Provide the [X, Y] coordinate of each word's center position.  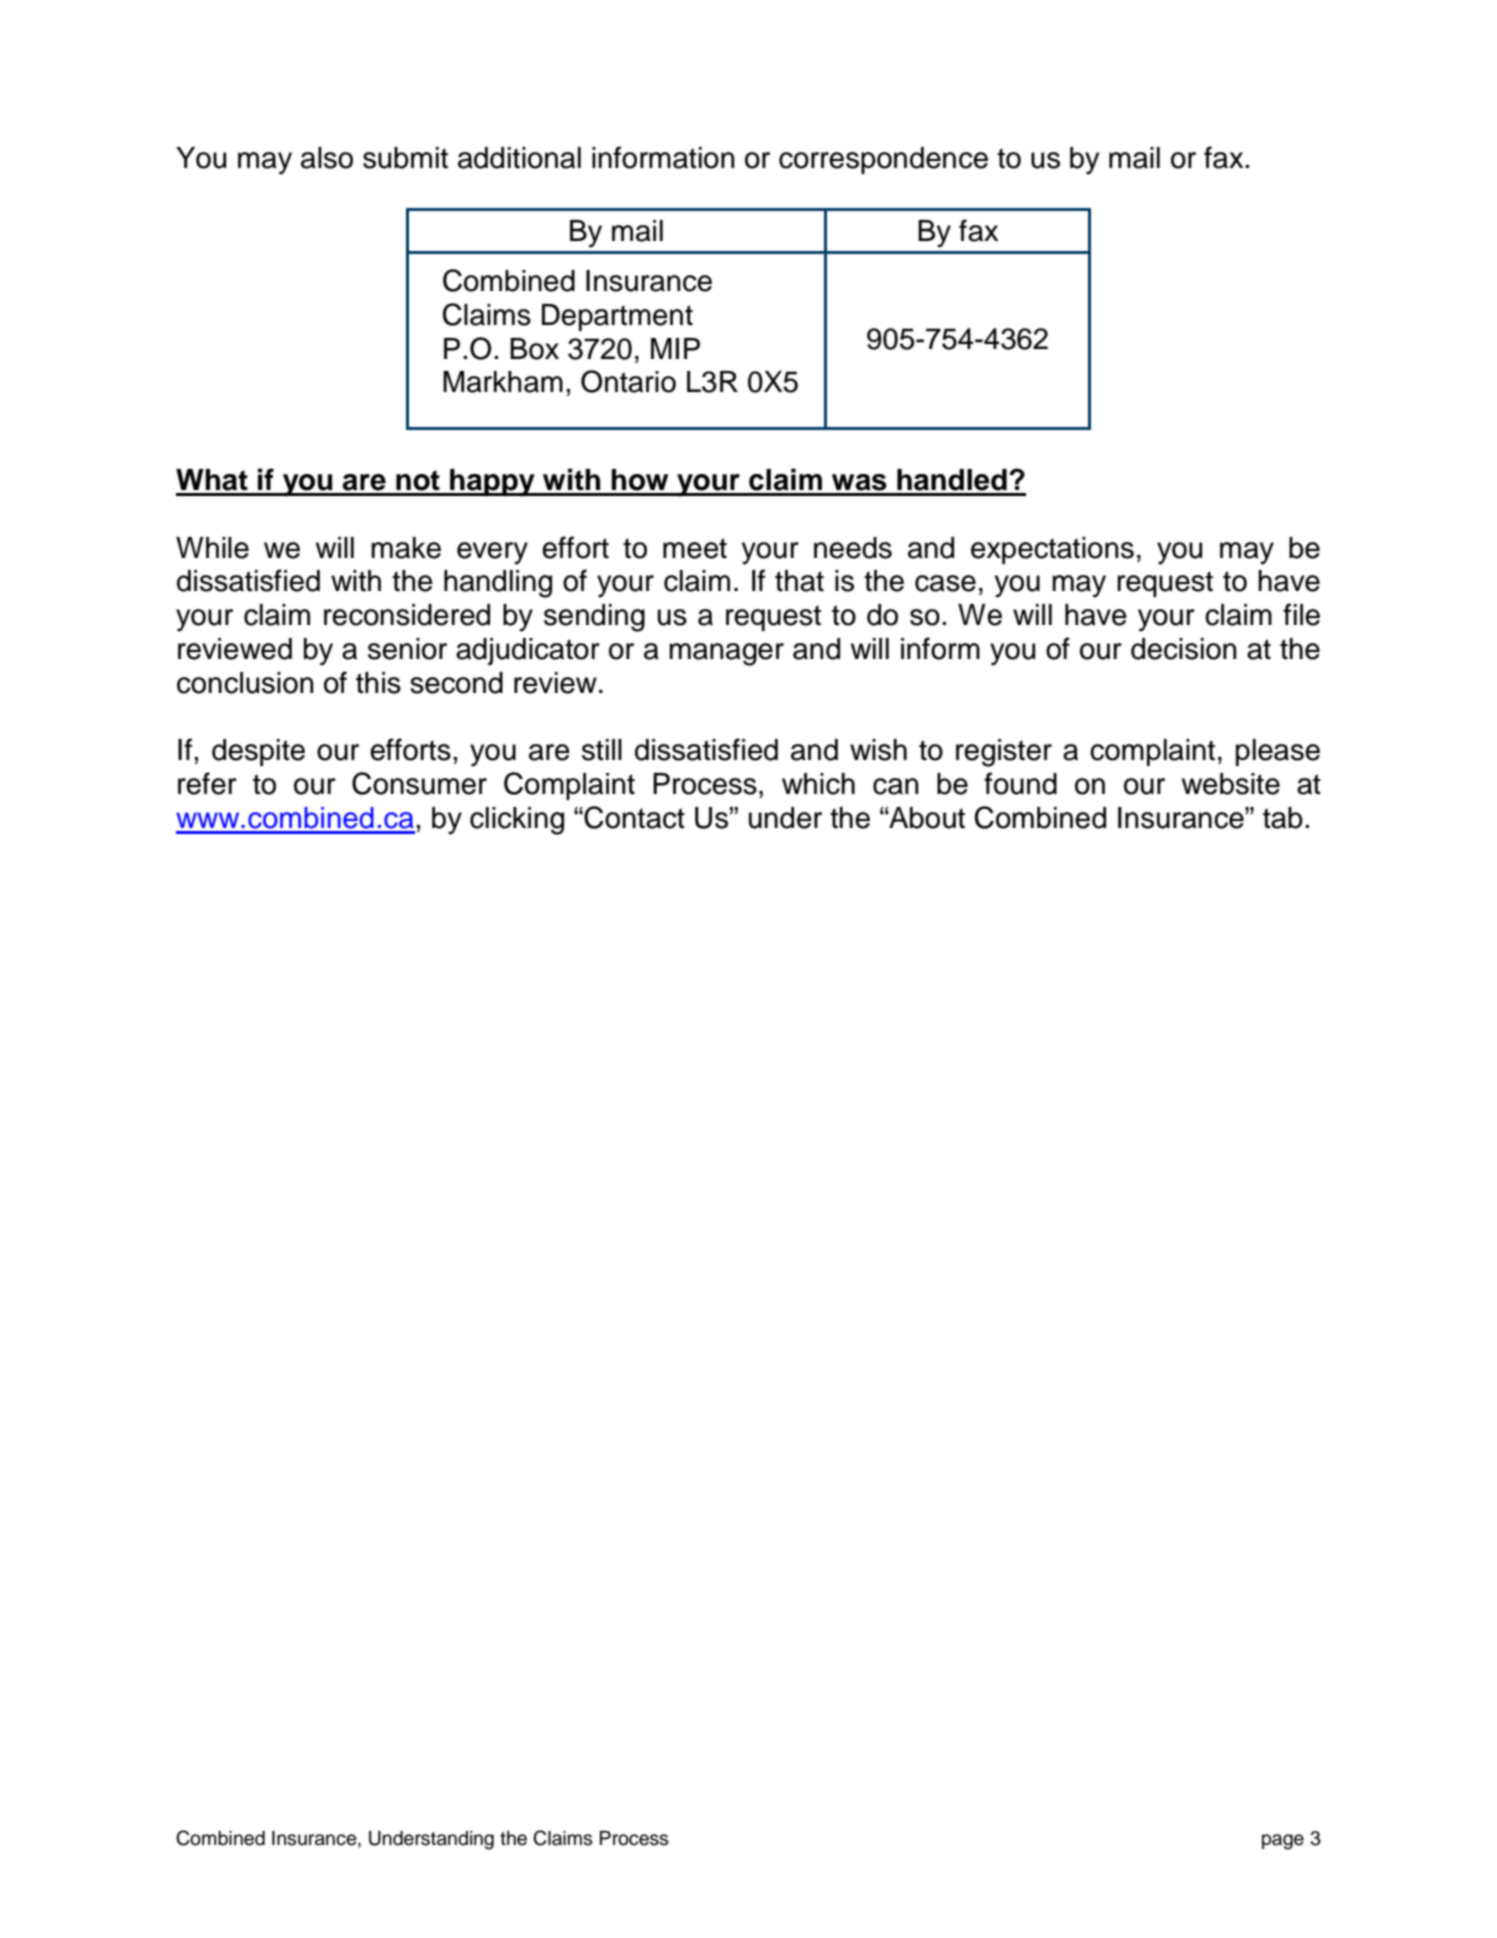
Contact [633, 817]
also [327, 158]
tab [1283, 818]
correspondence [883, 160]
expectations [1052, 550]
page [1283, 1842]
